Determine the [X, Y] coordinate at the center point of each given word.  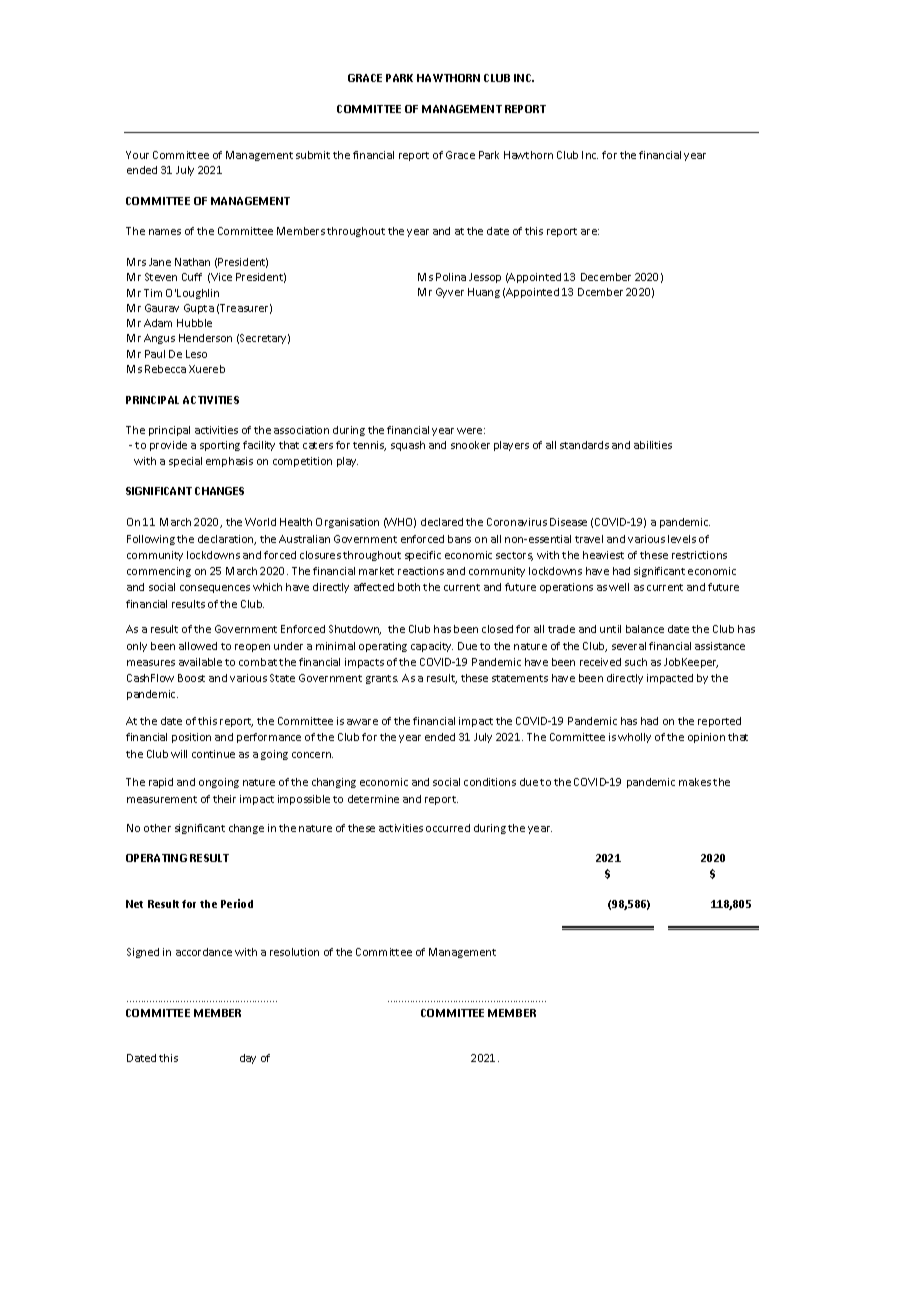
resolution [294, 952]
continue [213, 754]
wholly [634, 738]
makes [695, 782]
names [165, 232]
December [606, 277]
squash [408, 446]
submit [313, 155]
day [248, 1059]
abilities [653, 445]
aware [362, 722]
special [185, 462]
